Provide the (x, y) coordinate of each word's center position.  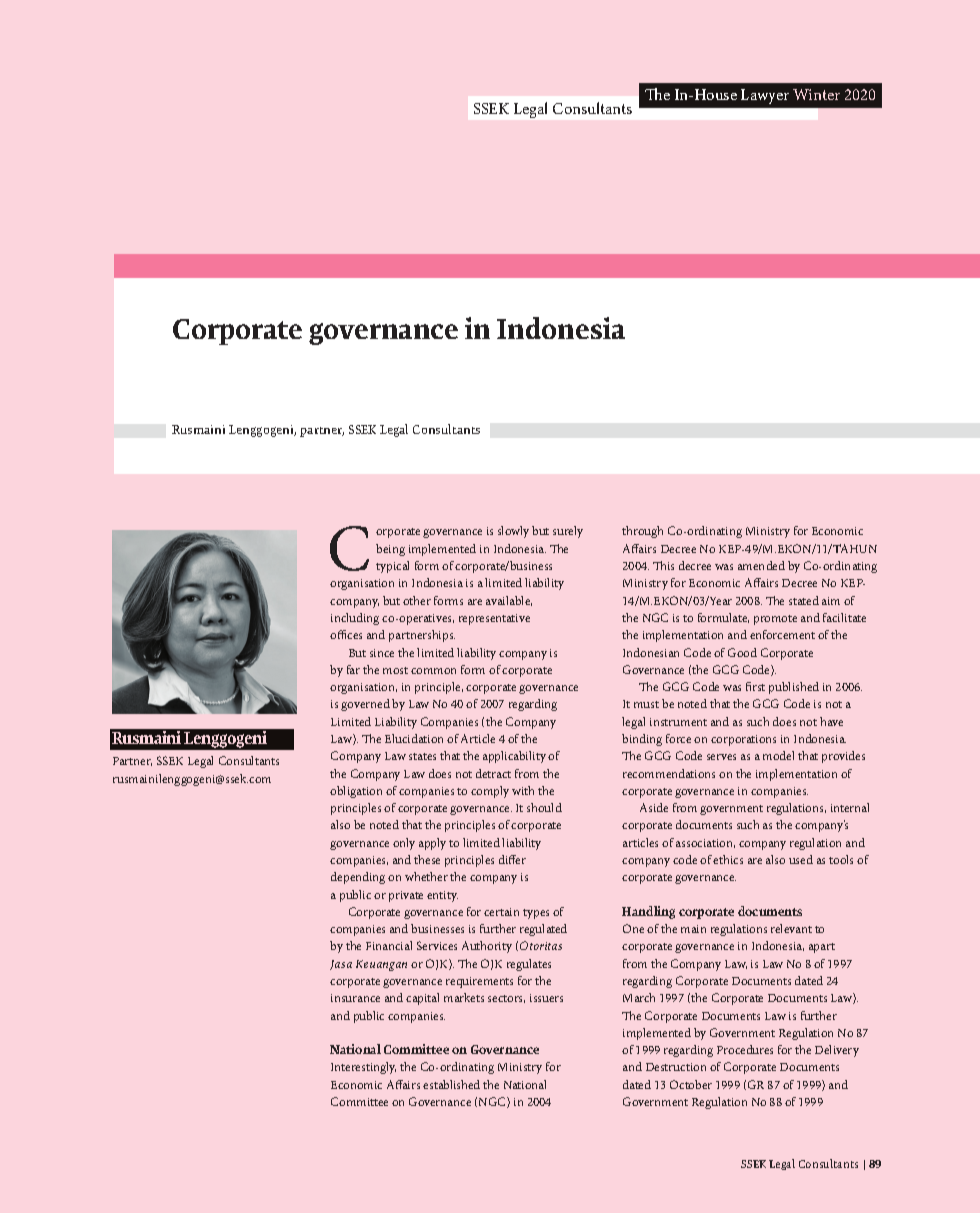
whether (426, 876)
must (646, 704)
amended (761, 565)
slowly (513, 532)
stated (804, 600)
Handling (648, 912)
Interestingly (363, 1068)
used (801, 859)
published (794, 688)
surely (568, 532)
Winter (816, 94)
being (390, 550)
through (642, 532)
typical (392, 567)
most (395, 670)
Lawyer (765, 96)
